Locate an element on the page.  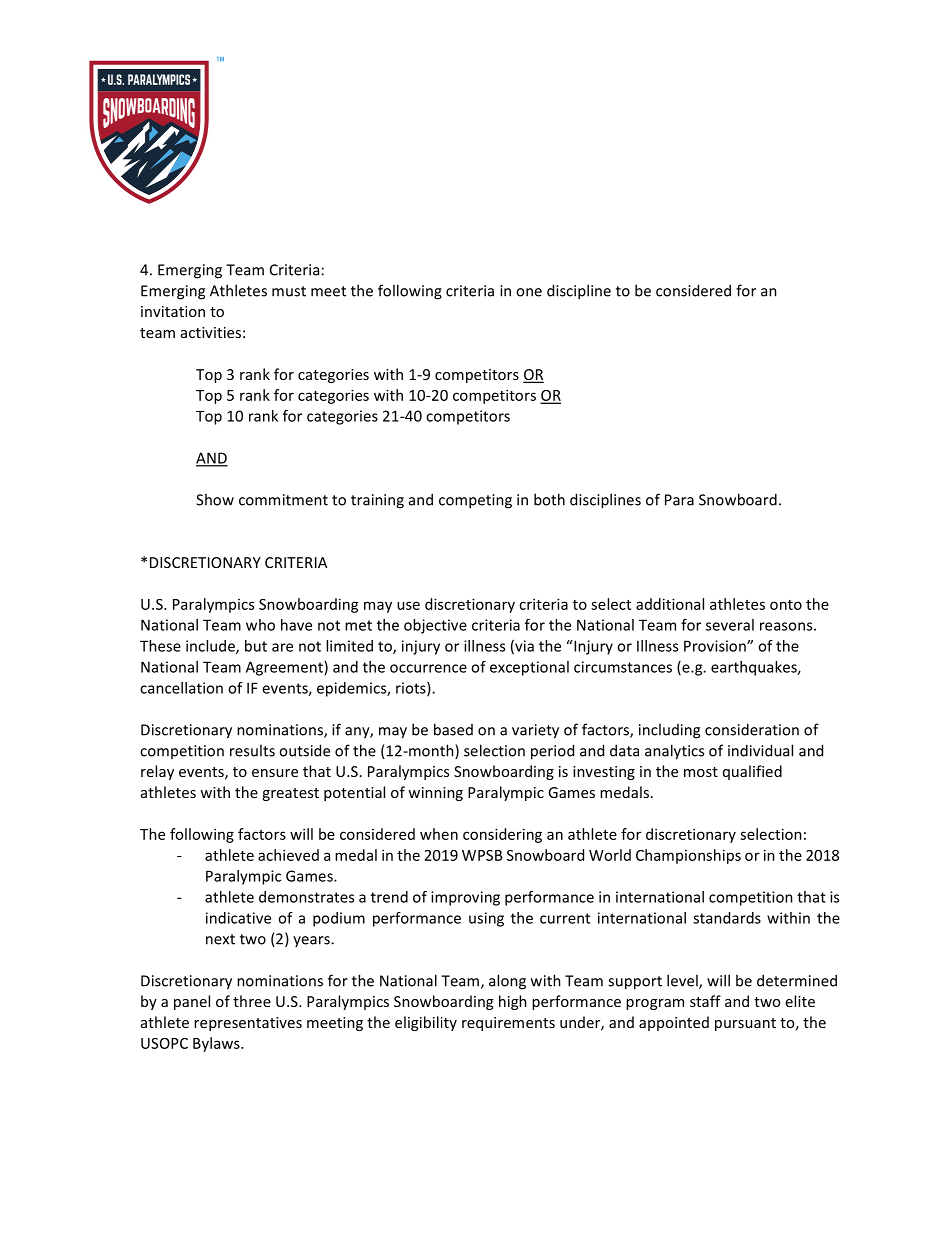
activities is located at coordinates (211, 332).
